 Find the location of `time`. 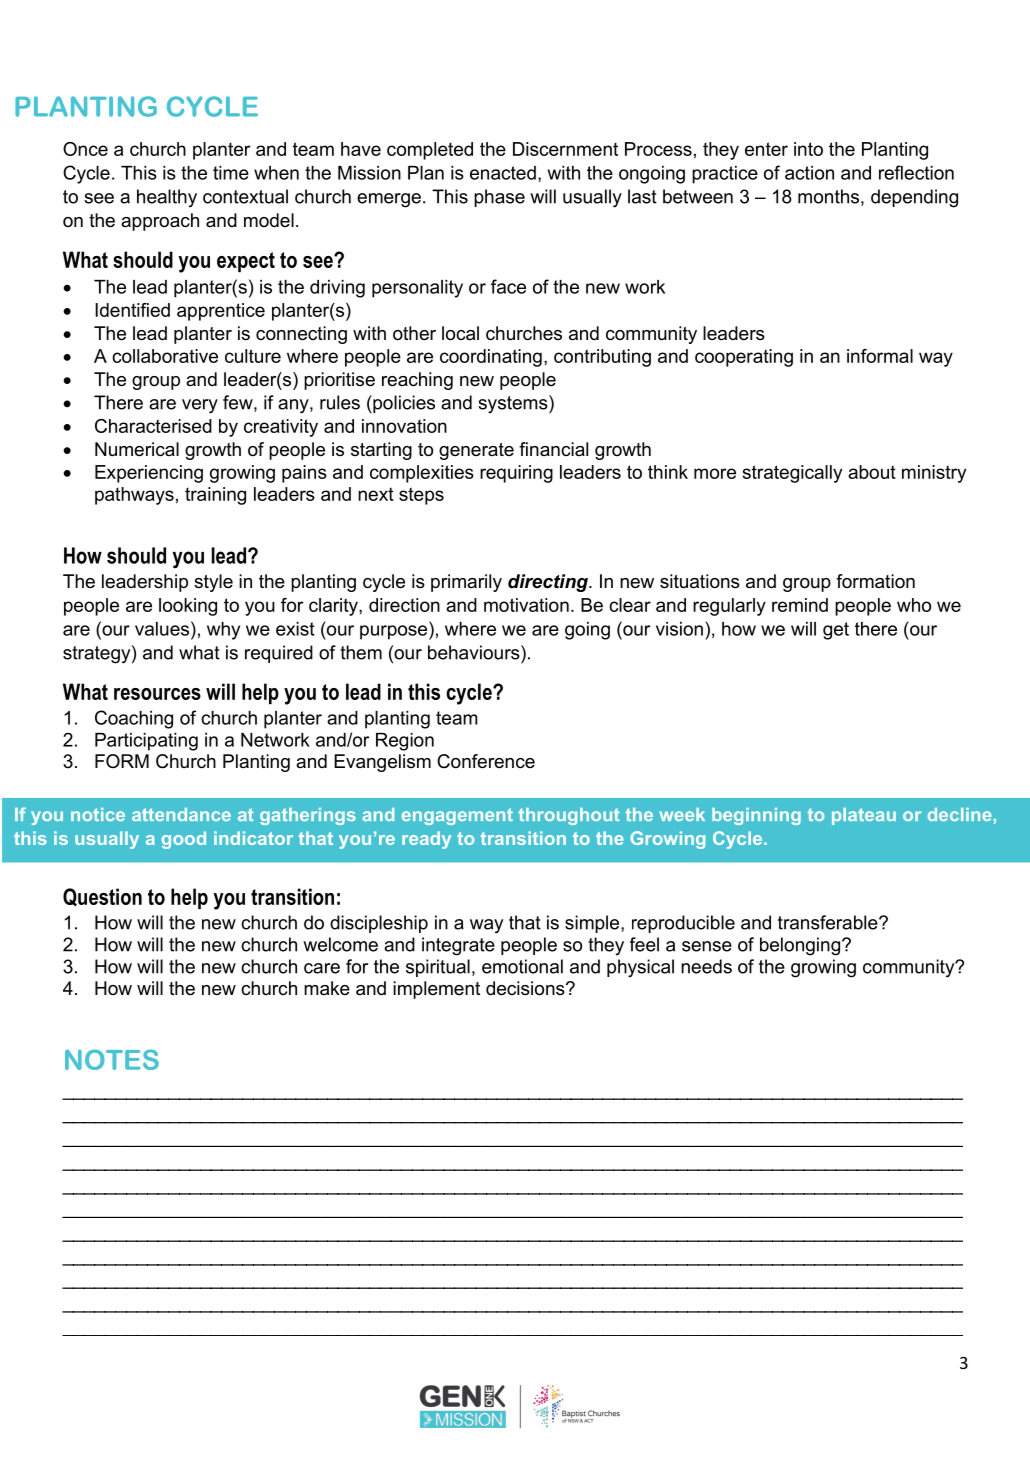

time is located at coordinates (231, 173).
